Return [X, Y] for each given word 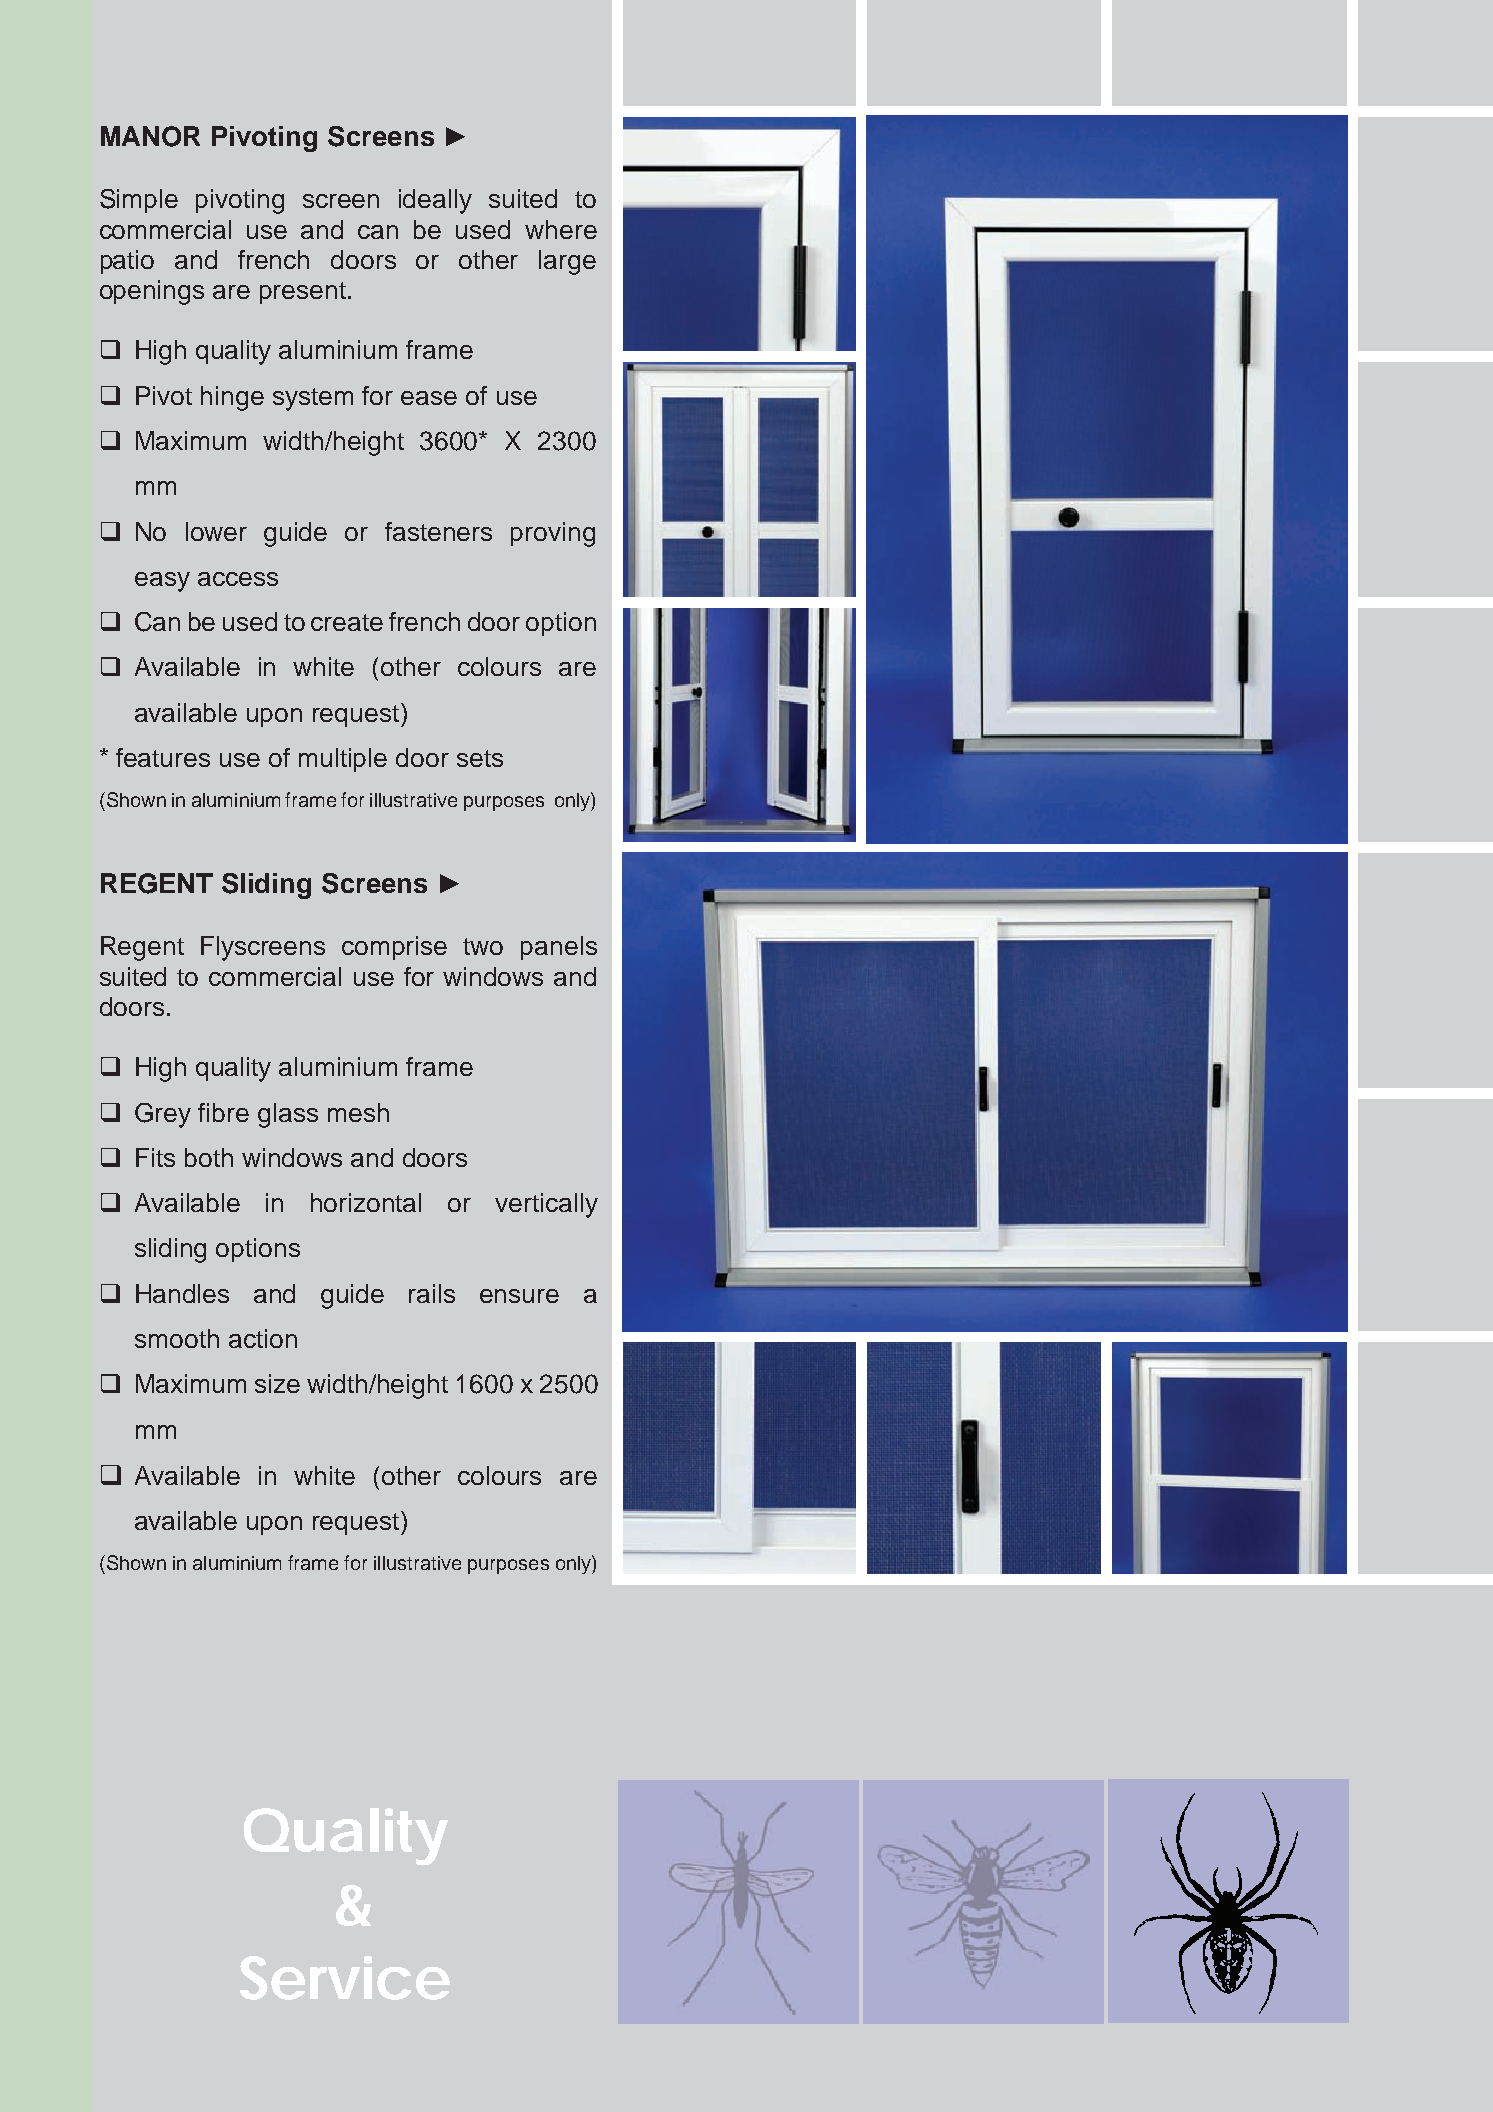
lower [216, 531]
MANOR [150, 136]
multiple [343, 760]
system [313, 399]
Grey [163, 1115]
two [483, 946]
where [561, 229]
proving [553, 534]
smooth [177, 1338]
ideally [435, 201]
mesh [358, 1112]
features [163, 757]
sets [480, 758]
